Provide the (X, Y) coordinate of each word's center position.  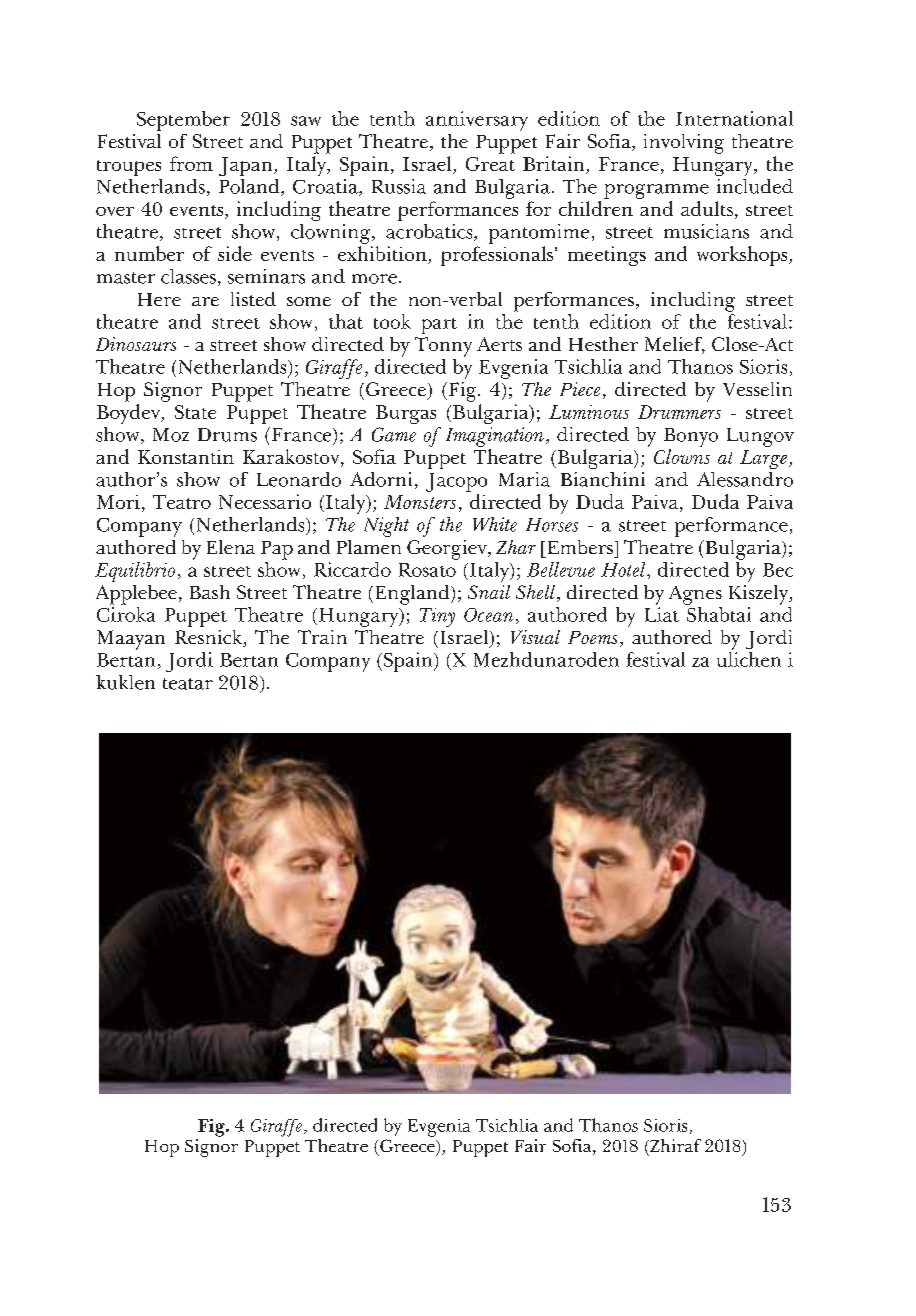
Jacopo (456, 482)
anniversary (477, 121)
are (205, 301)
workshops (743, 256)
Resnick (210, 638)
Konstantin (186, 457)
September (183, 121)
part (439, 326)
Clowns (682, 456)
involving (684, 144)
